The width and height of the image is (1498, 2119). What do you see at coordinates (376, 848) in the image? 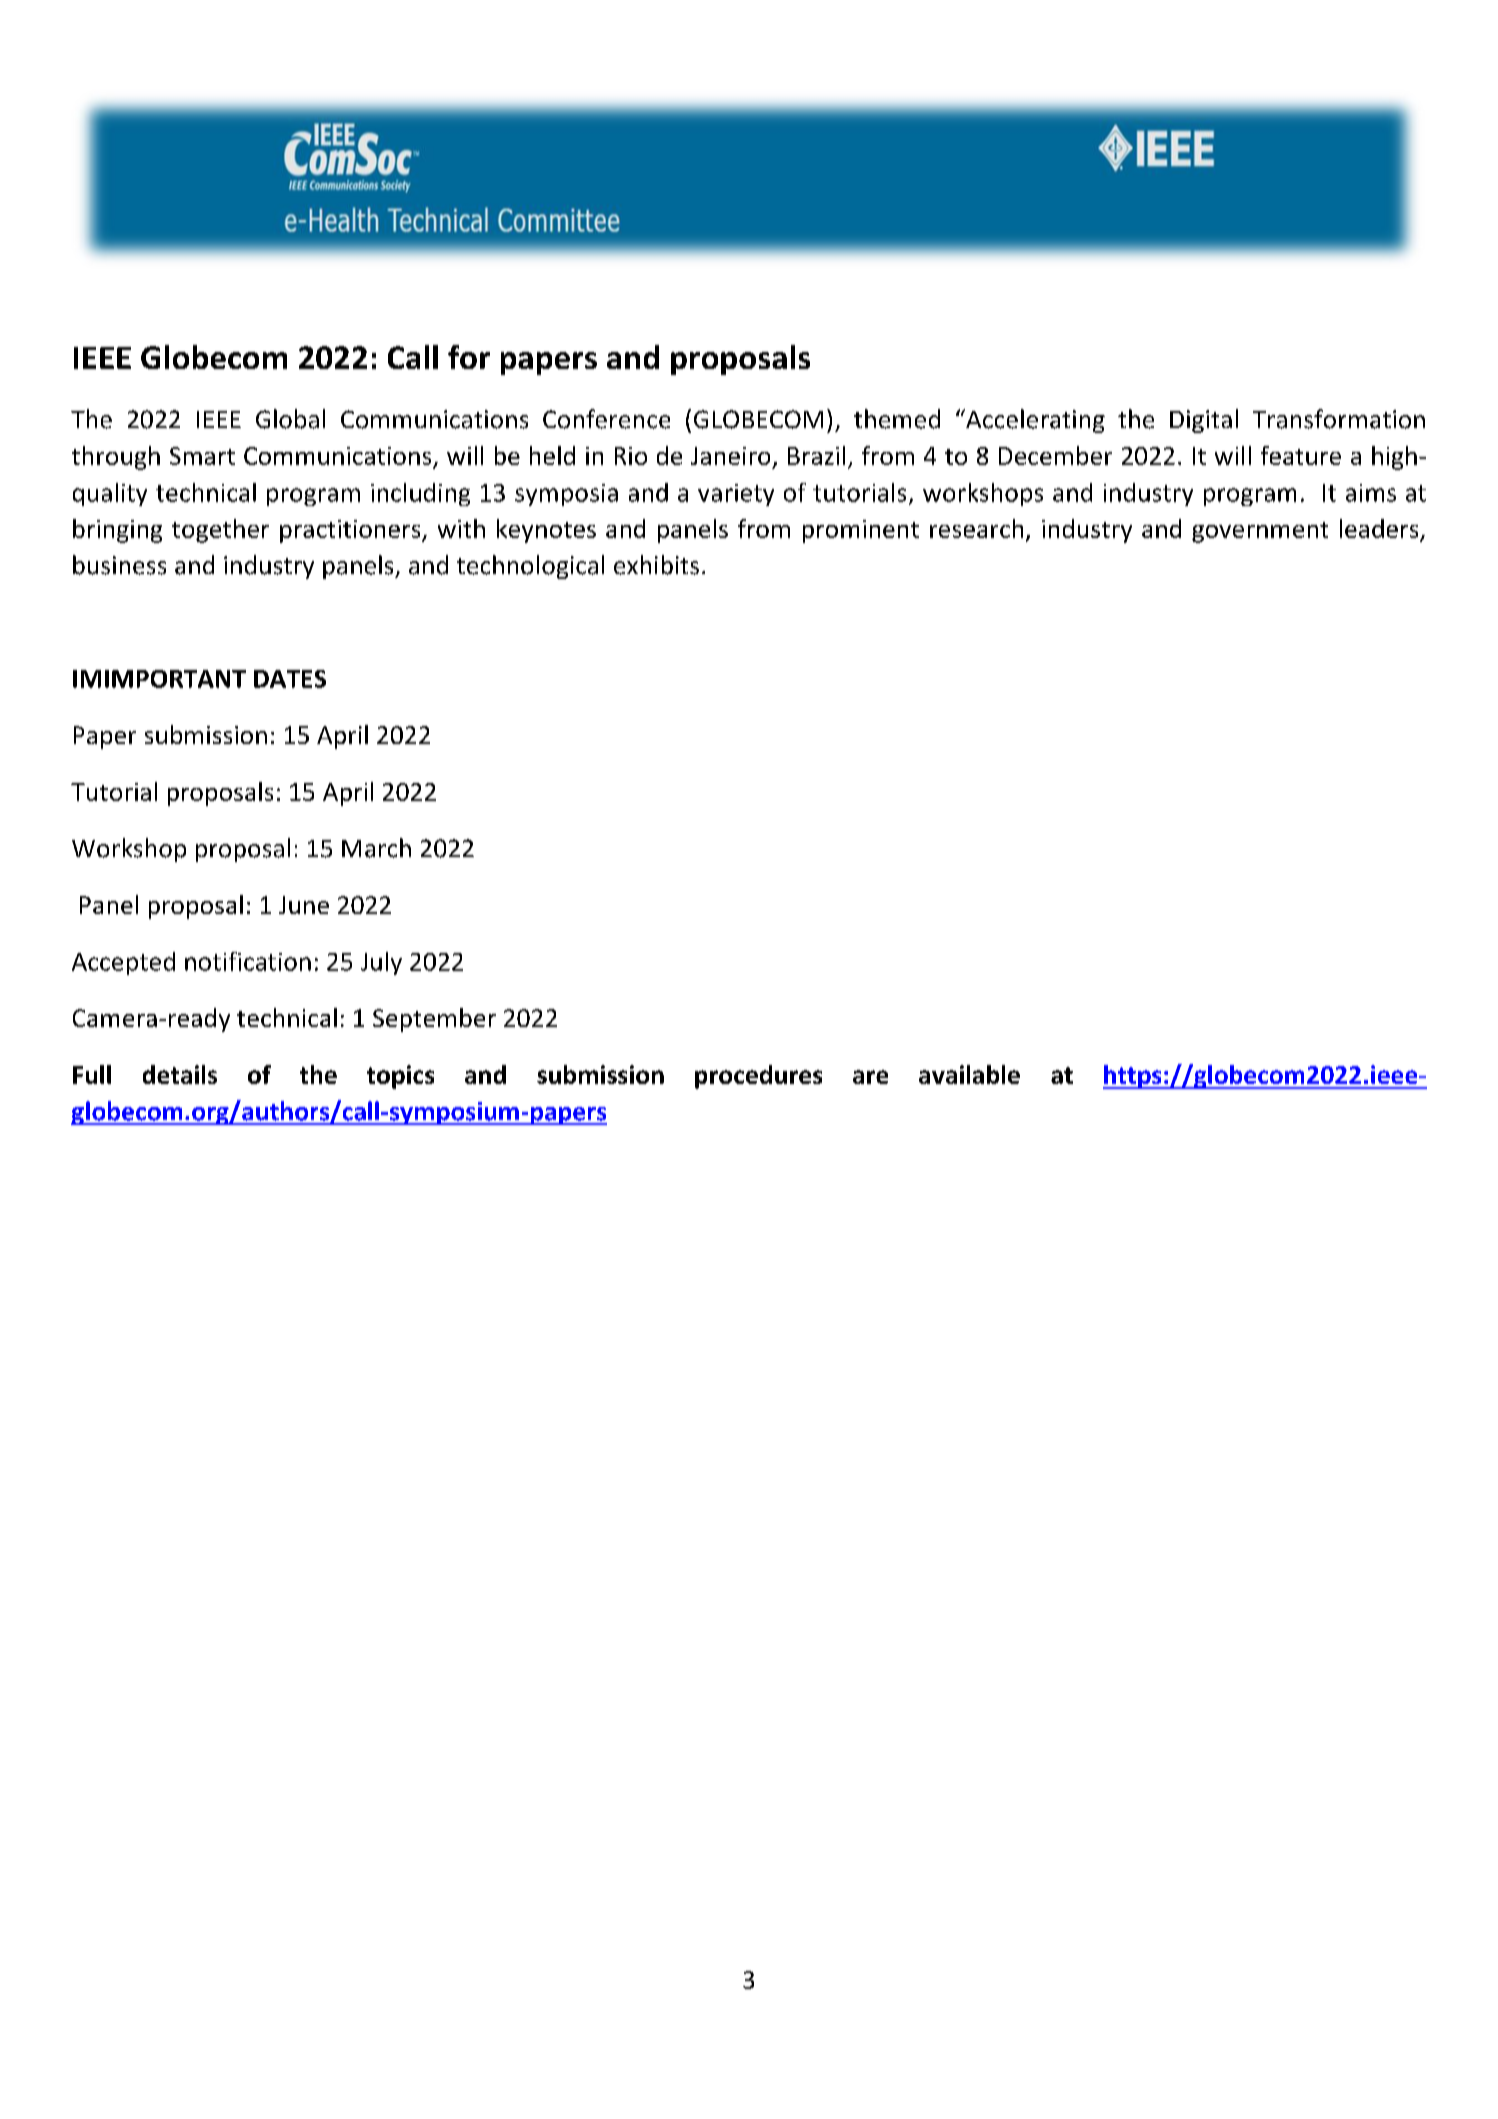
I see `March` at bounding box center [376, 848].
